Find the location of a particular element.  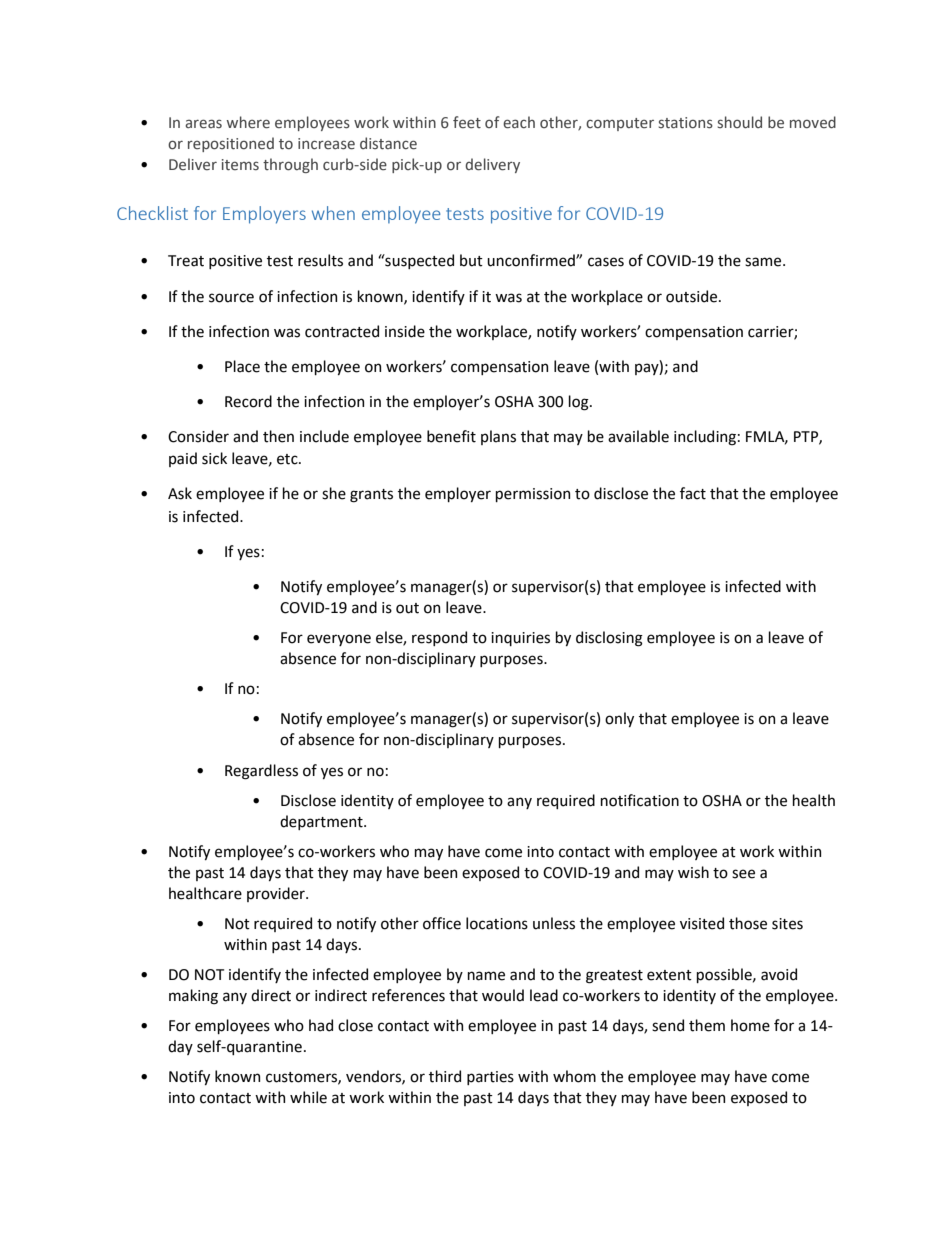

feet is located at coordinates (467, 122).
